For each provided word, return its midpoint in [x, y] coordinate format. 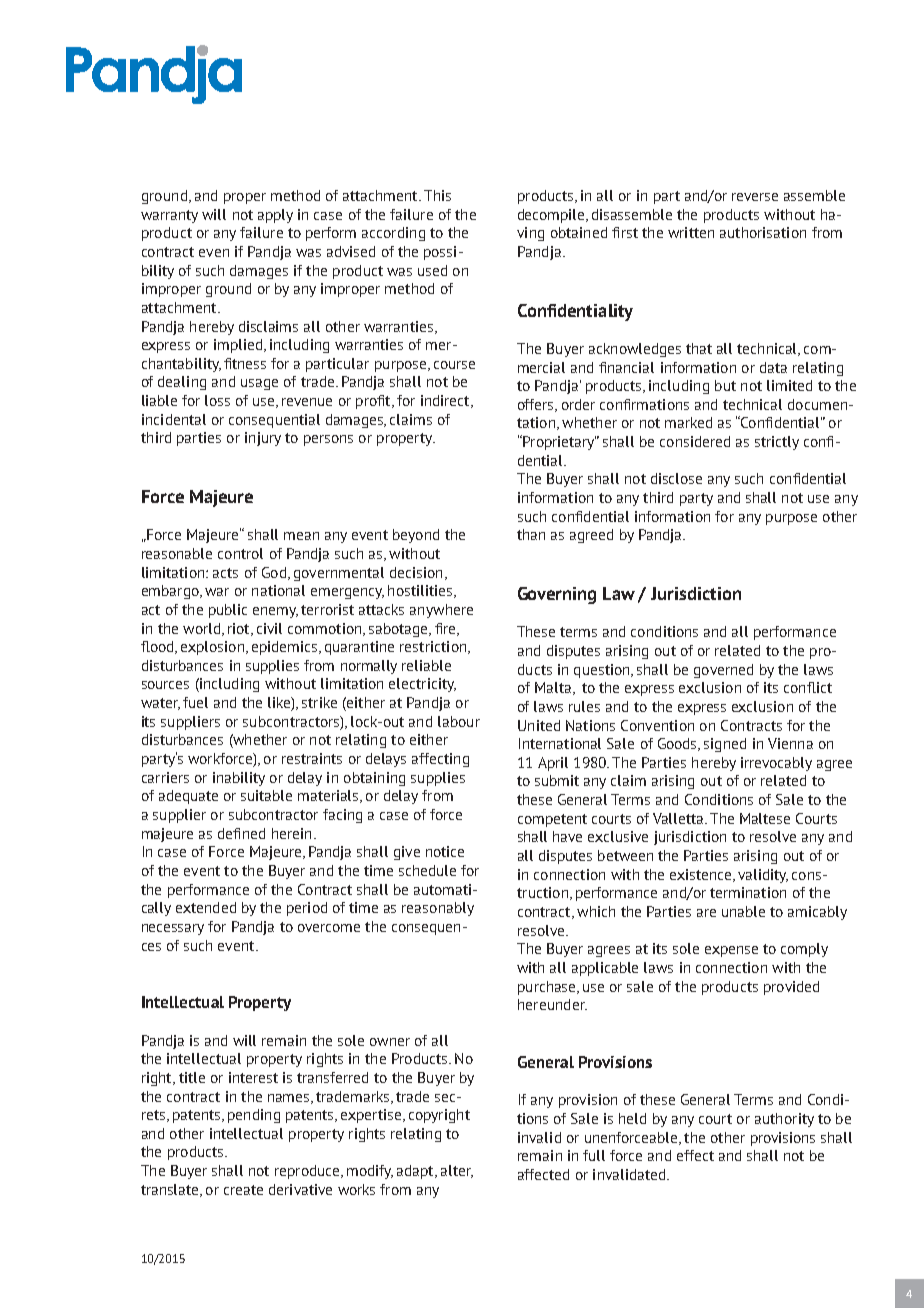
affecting [440, 760]
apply [275, 216]
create [243, 1190]
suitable [266, 795]
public [228, 611]
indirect [446, 401]
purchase [548, 988]
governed [723, 671]
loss [217, 400]
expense [731, 951]
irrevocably [776, 764]
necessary [173, 929]
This [437, 195]
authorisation [763, 232]
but [725, 385]
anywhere [441, 611]
